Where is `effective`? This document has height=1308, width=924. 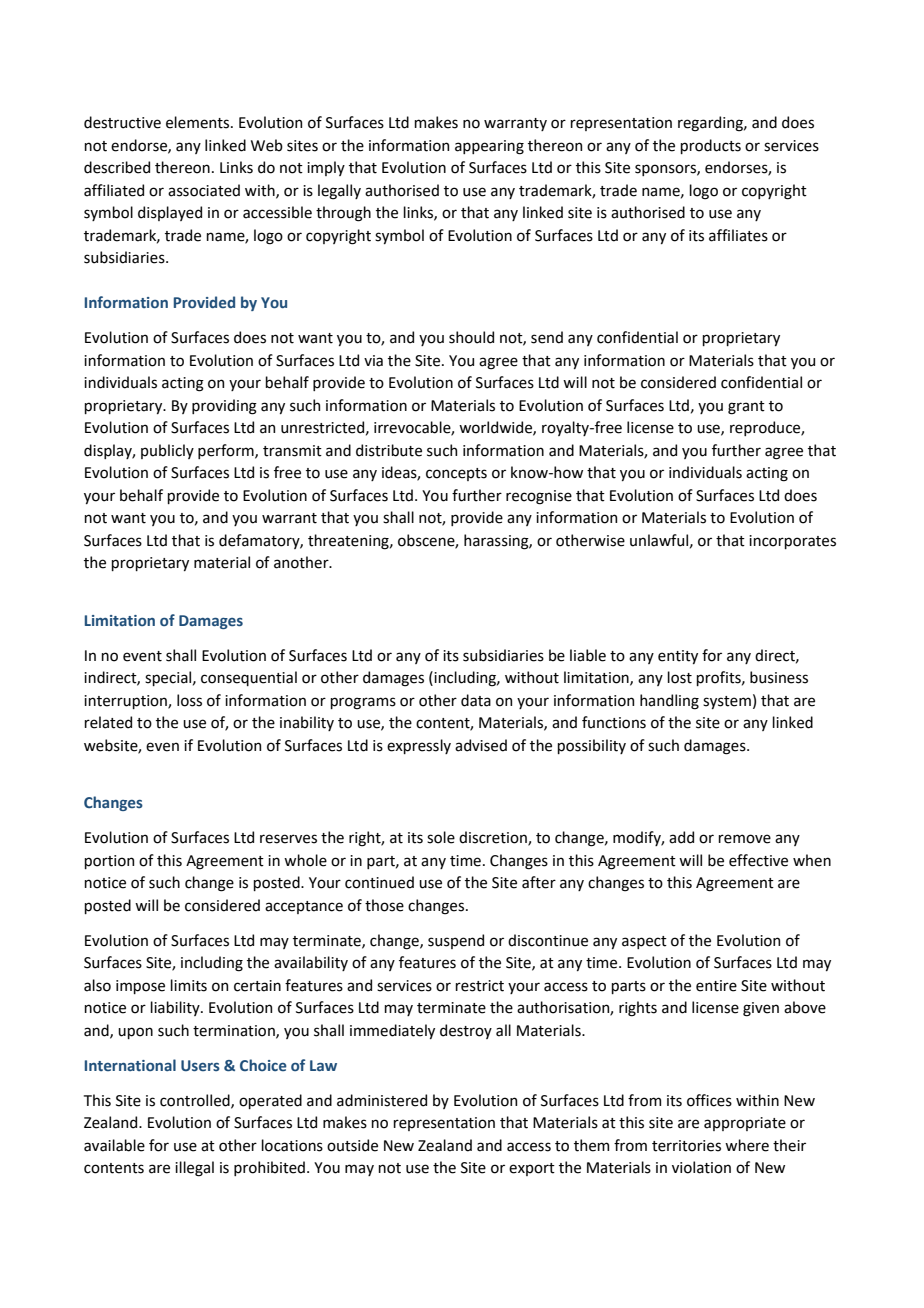
effective is located at coordinates (758, 860).
